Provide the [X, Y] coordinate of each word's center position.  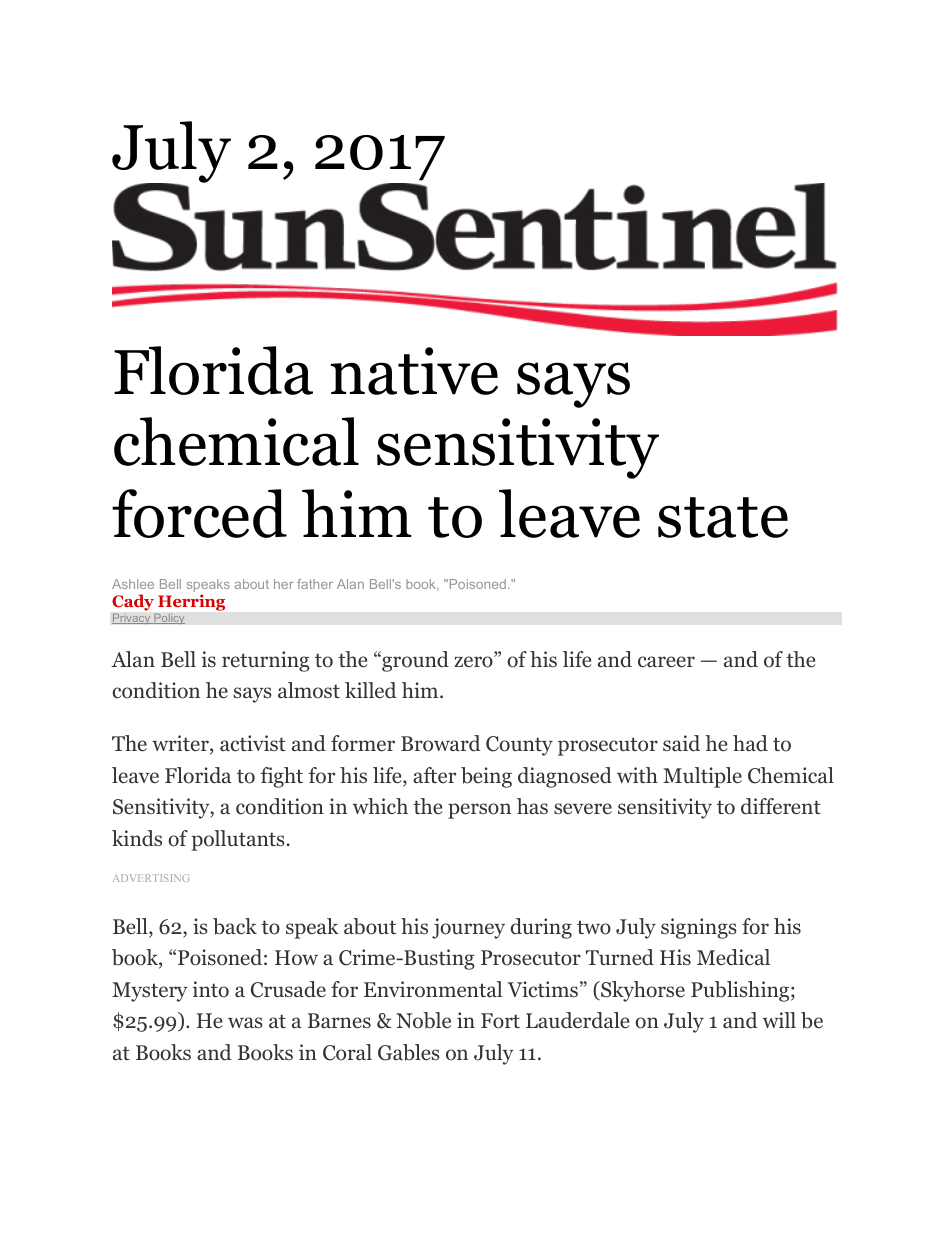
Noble [423, 1020]
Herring [191, 603]
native [414, 371]
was [245, 1022]
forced [199, 513]
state [723, 517]
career [666, 662]
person [479, 811]
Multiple [702, 777]
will [779, 1020]
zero [474, 662]
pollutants [238, 840]
